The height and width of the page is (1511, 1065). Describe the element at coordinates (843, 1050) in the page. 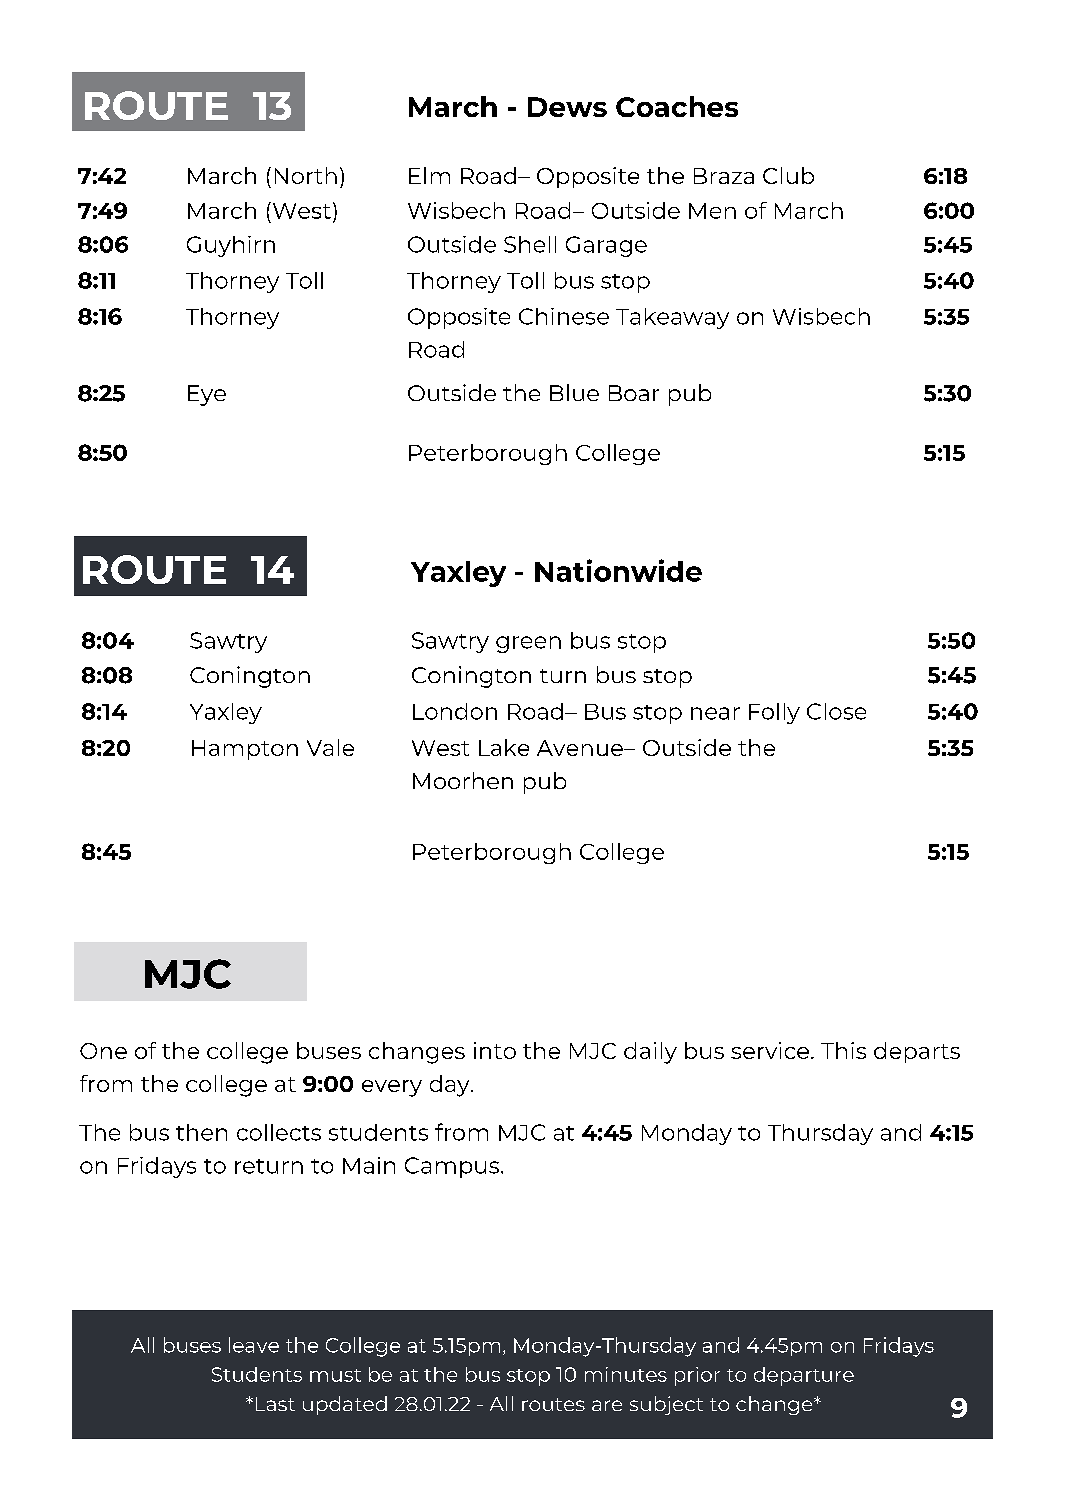

I see `This` at that location.
